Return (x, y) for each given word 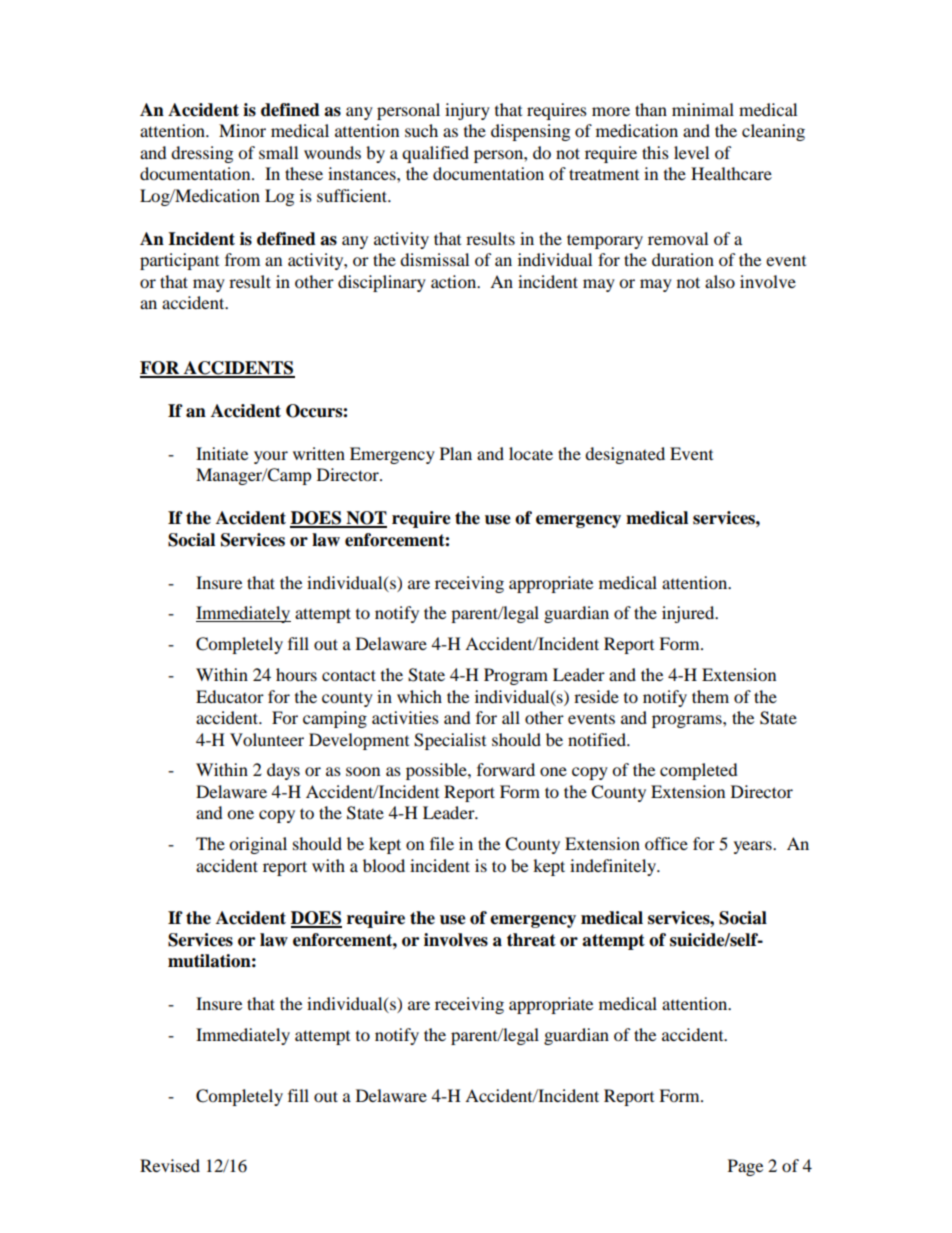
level (691, 152)
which (419, 696)
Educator (230, 696)
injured (689, 614)
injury (467, 111)
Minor (242, 130)
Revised (170, 1165)
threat (531, 940)
